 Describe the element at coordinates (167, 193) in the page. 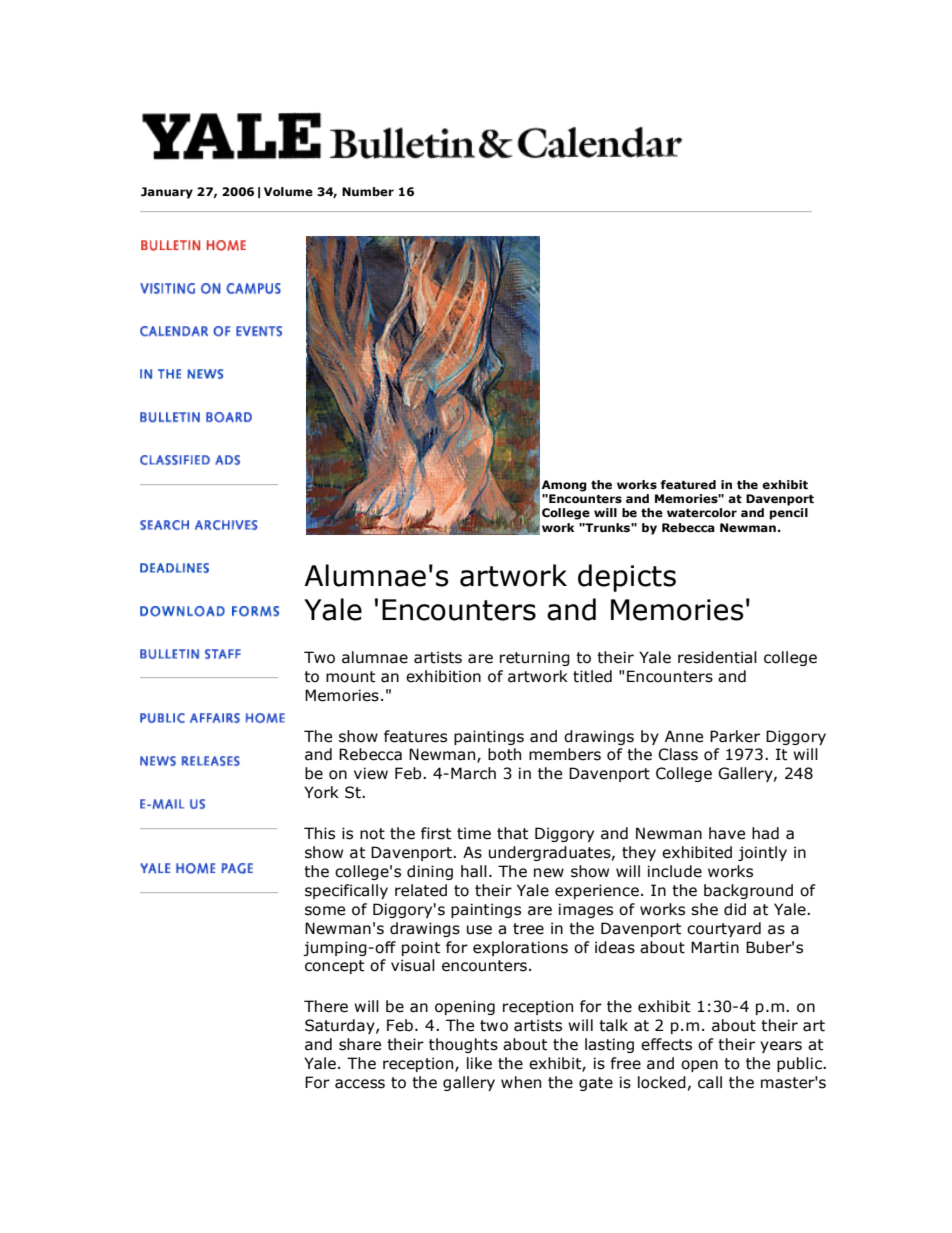

I see `January` at that location.
